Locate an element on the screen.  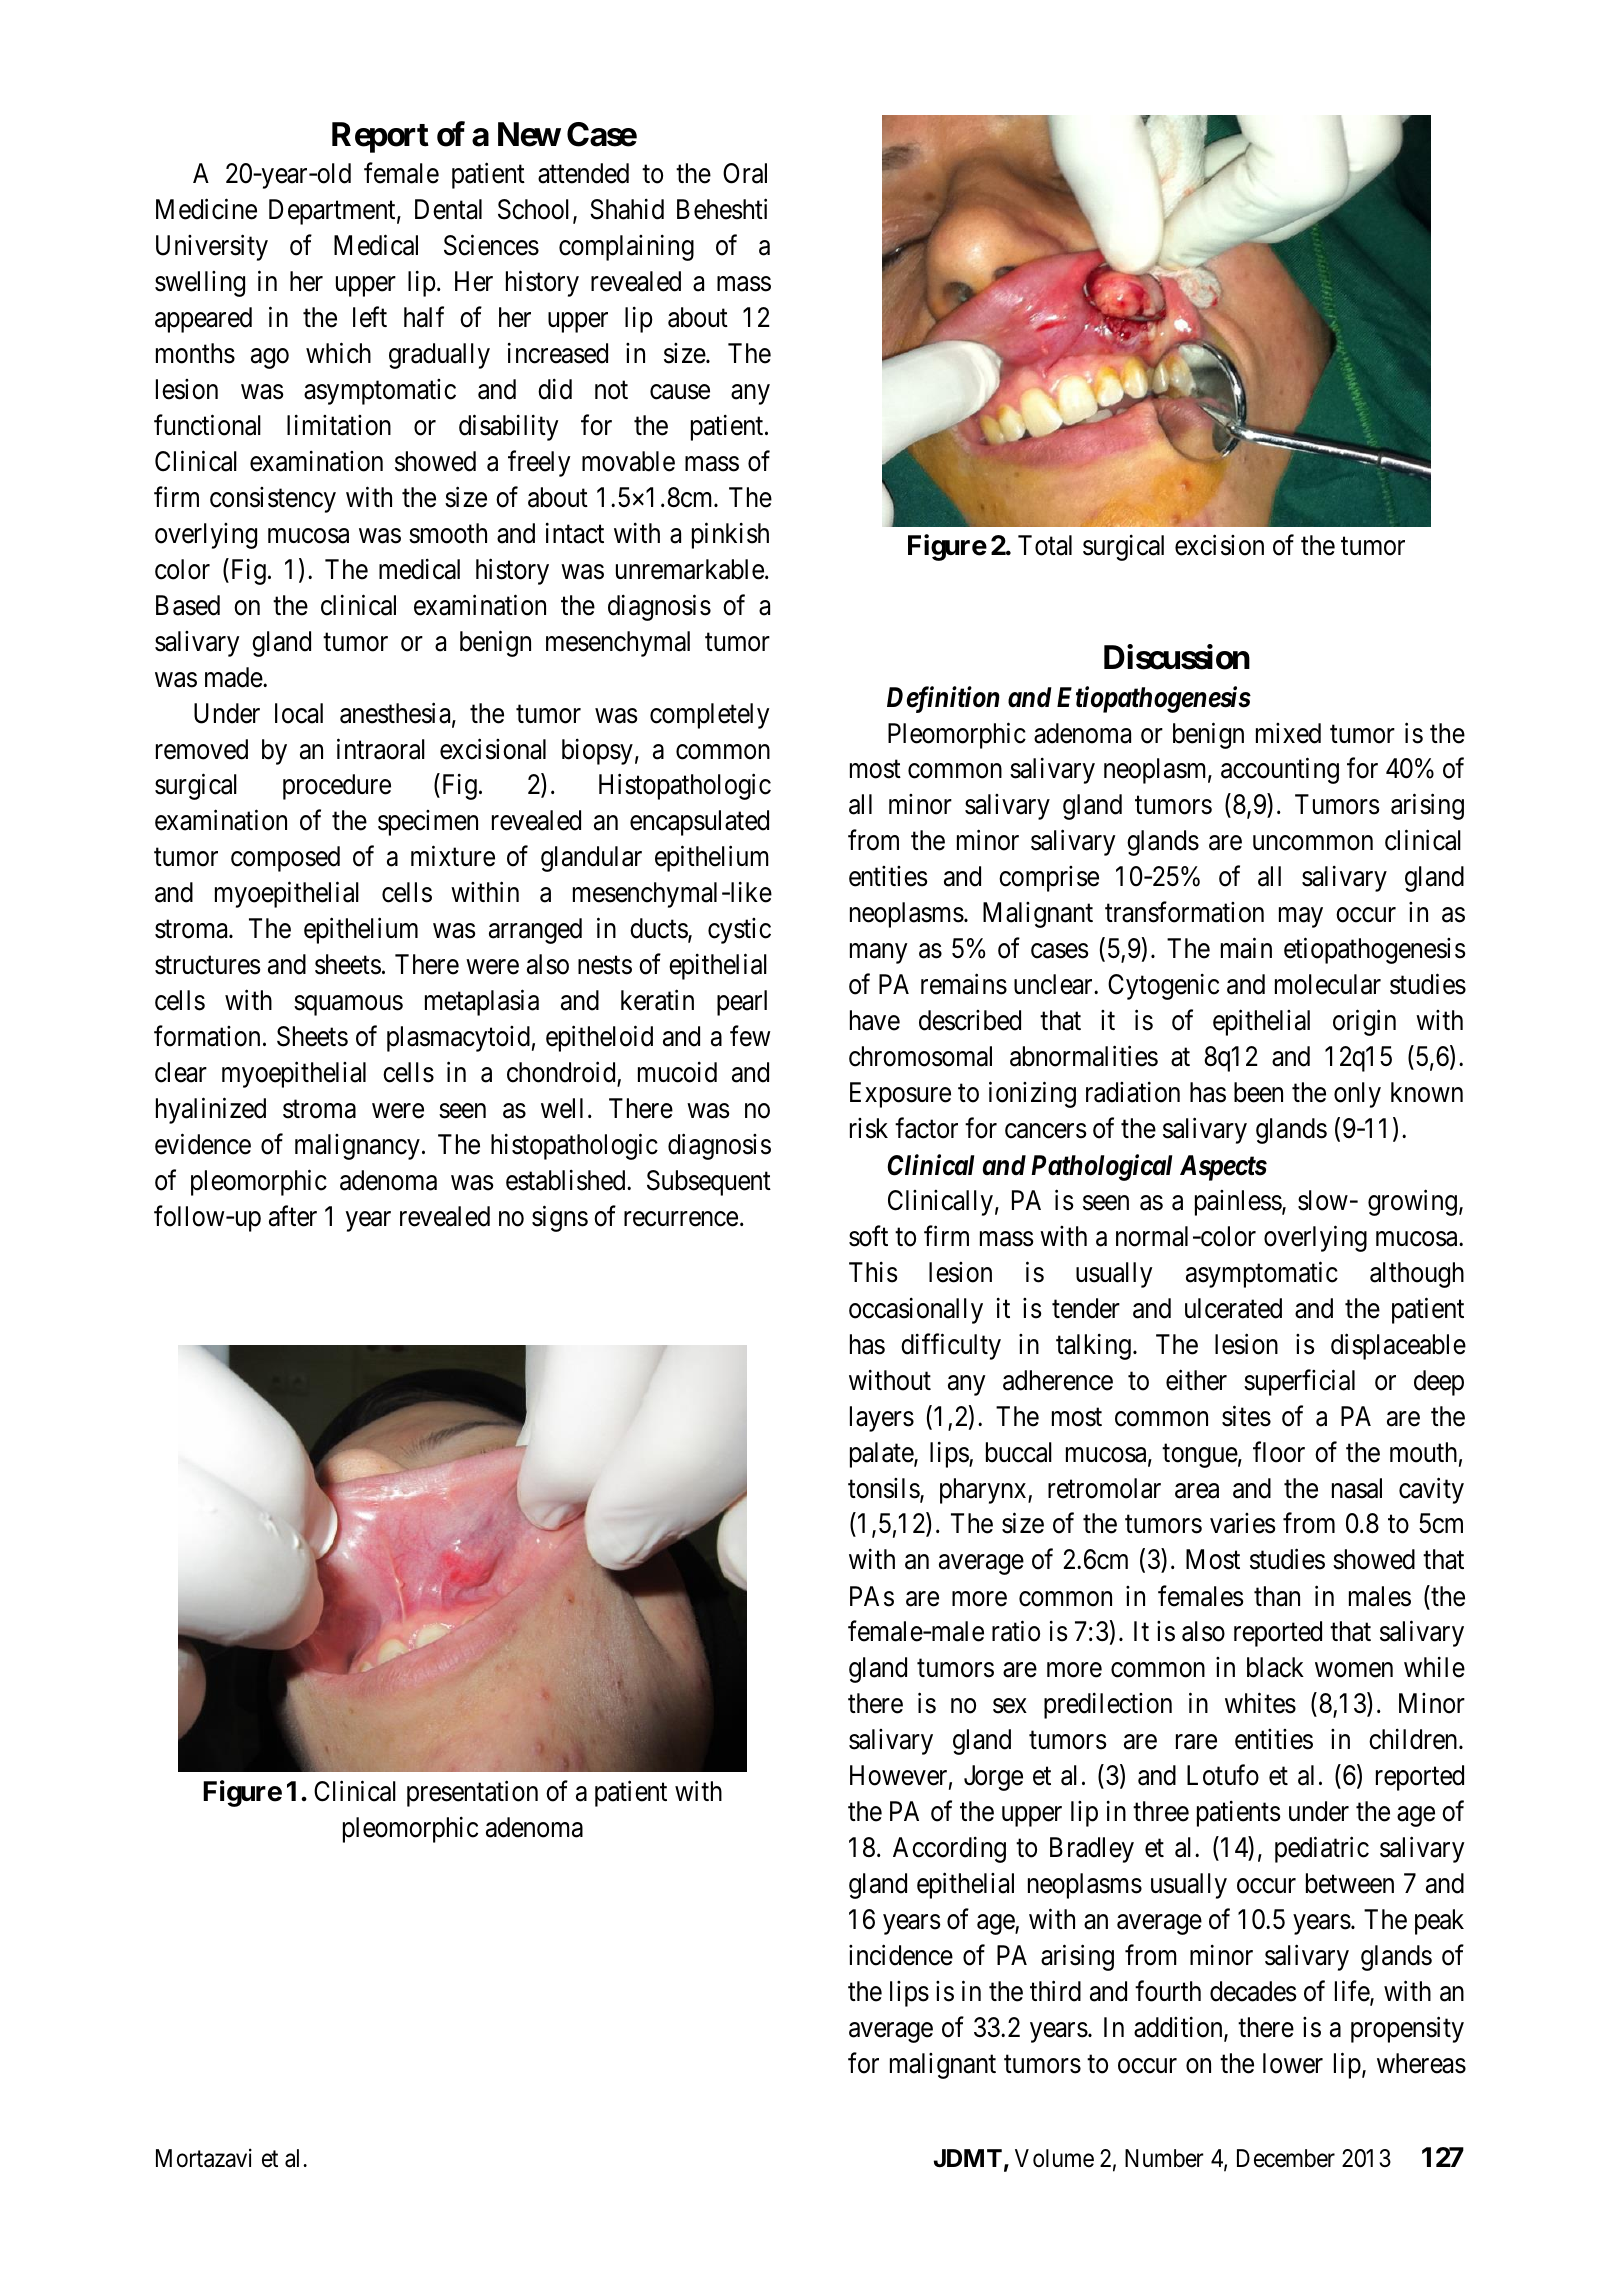
Volume is located at coordinates (1054, 2158).
